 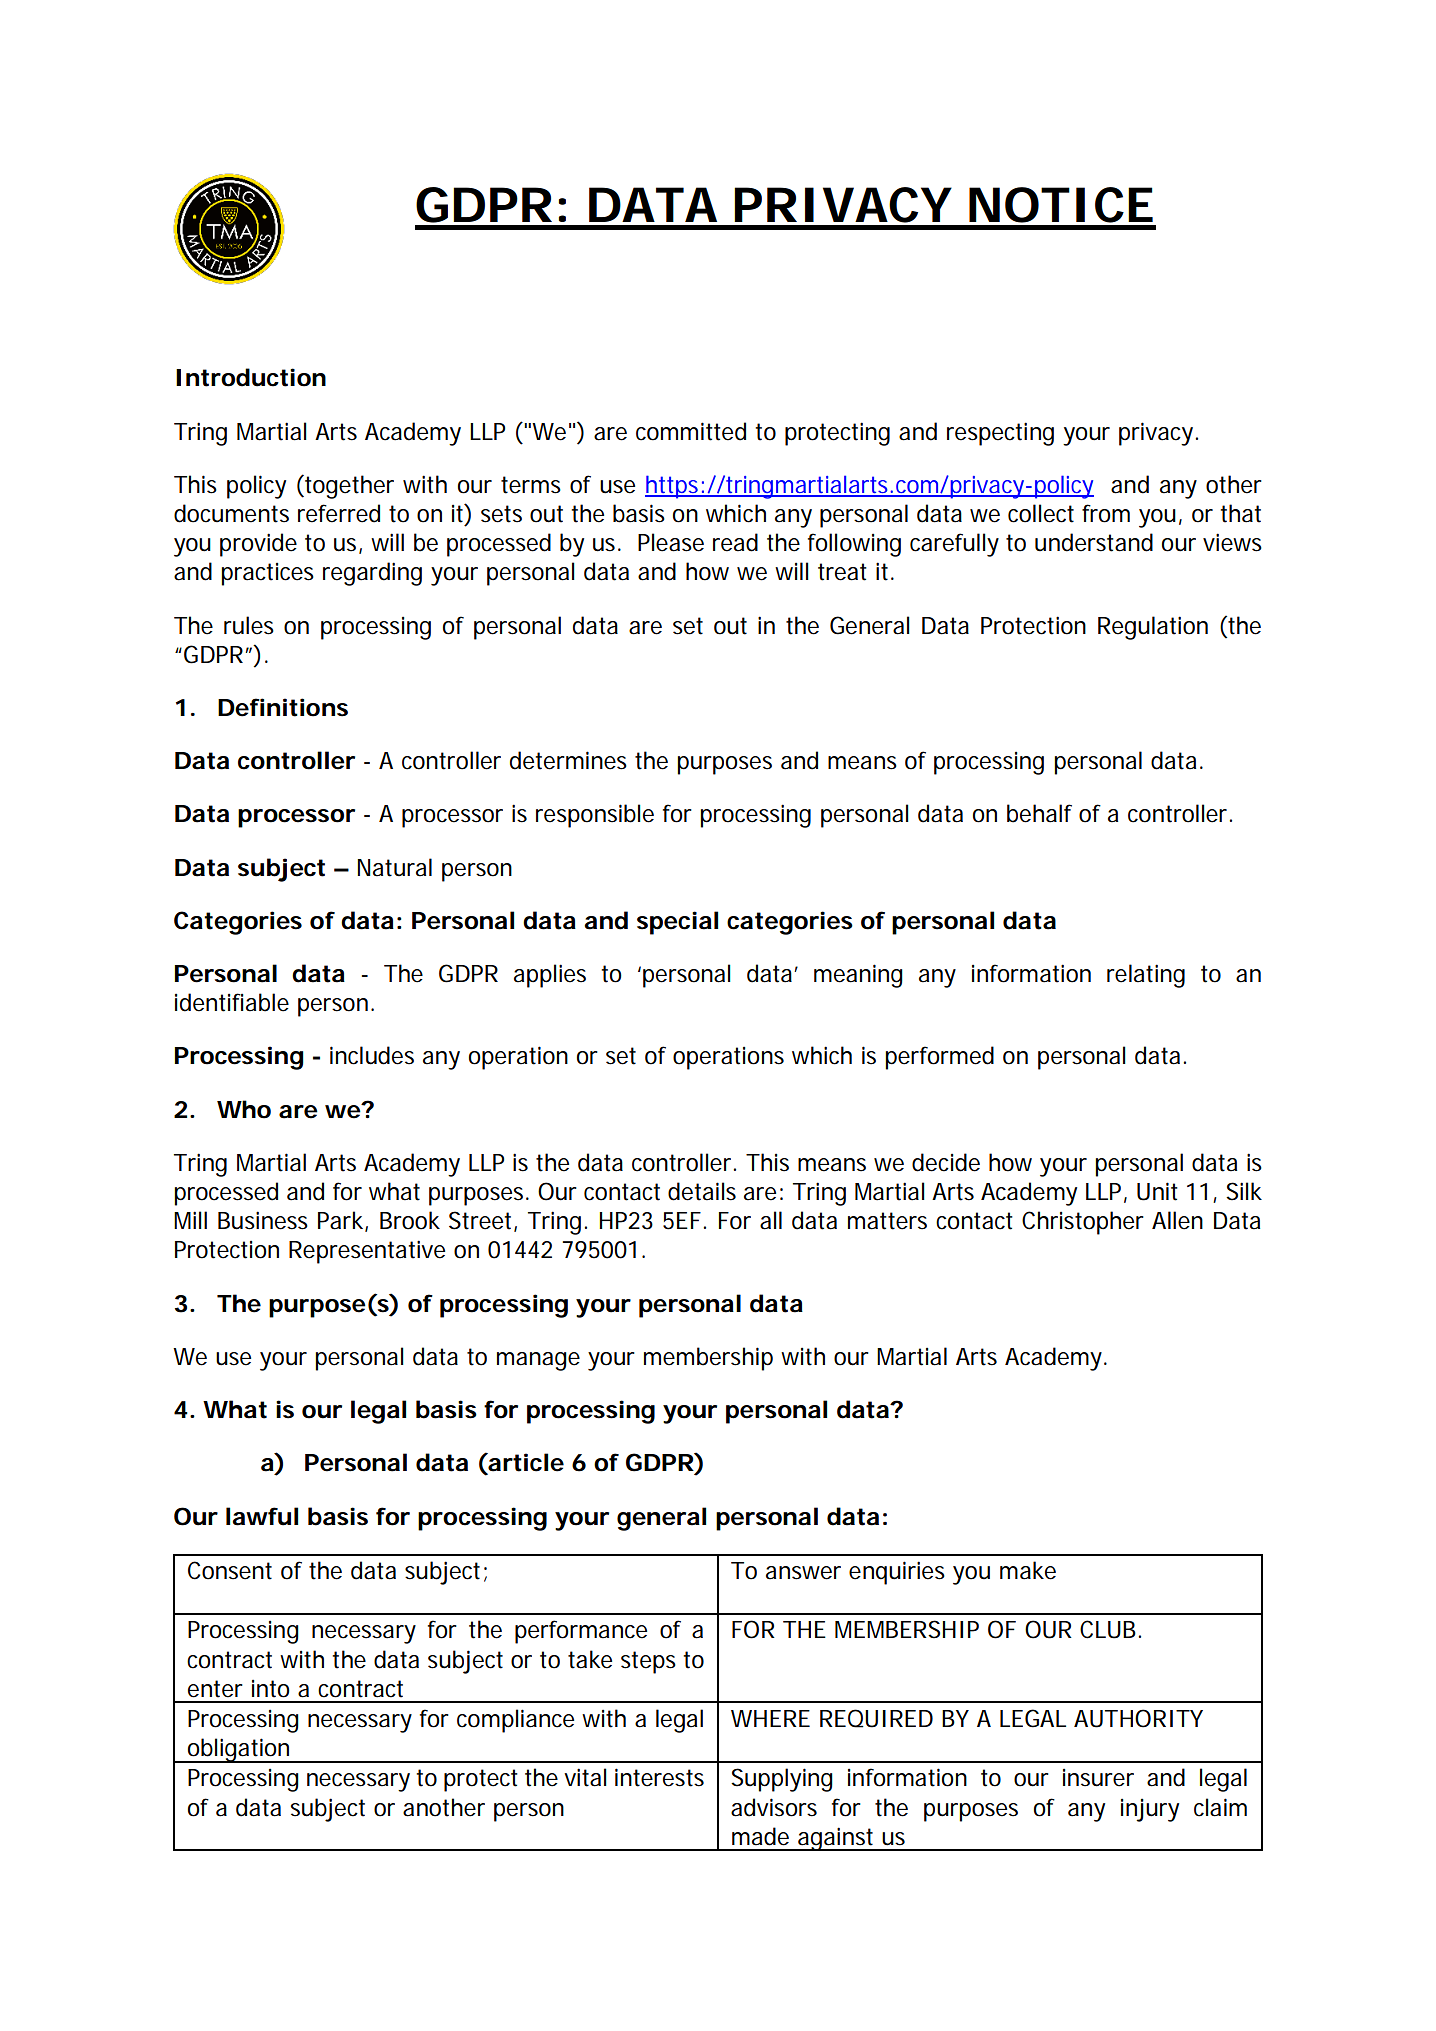 What do you see at coordinates (348, 487) in the screenshot?
I see `together` at bounding box center [348, 487].
